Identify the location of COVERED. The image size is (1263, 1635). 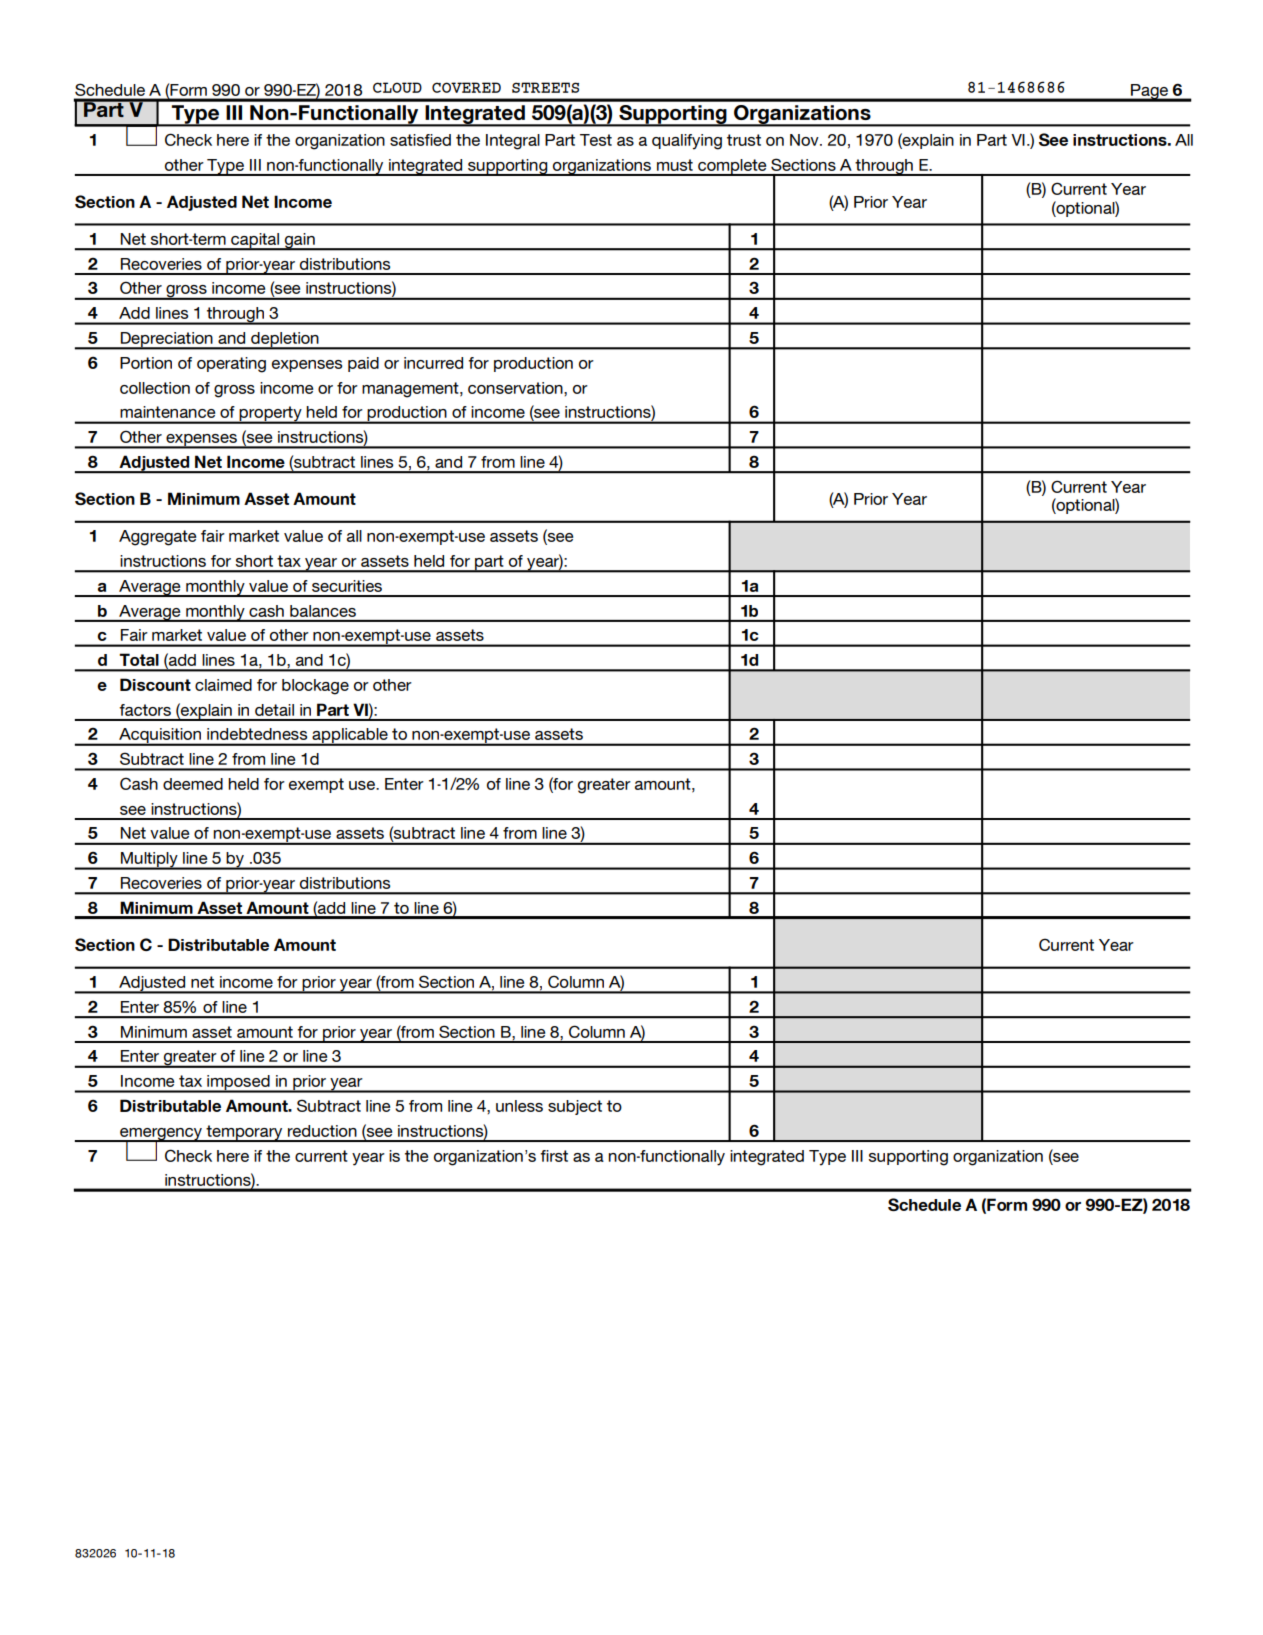
(466, 87).
